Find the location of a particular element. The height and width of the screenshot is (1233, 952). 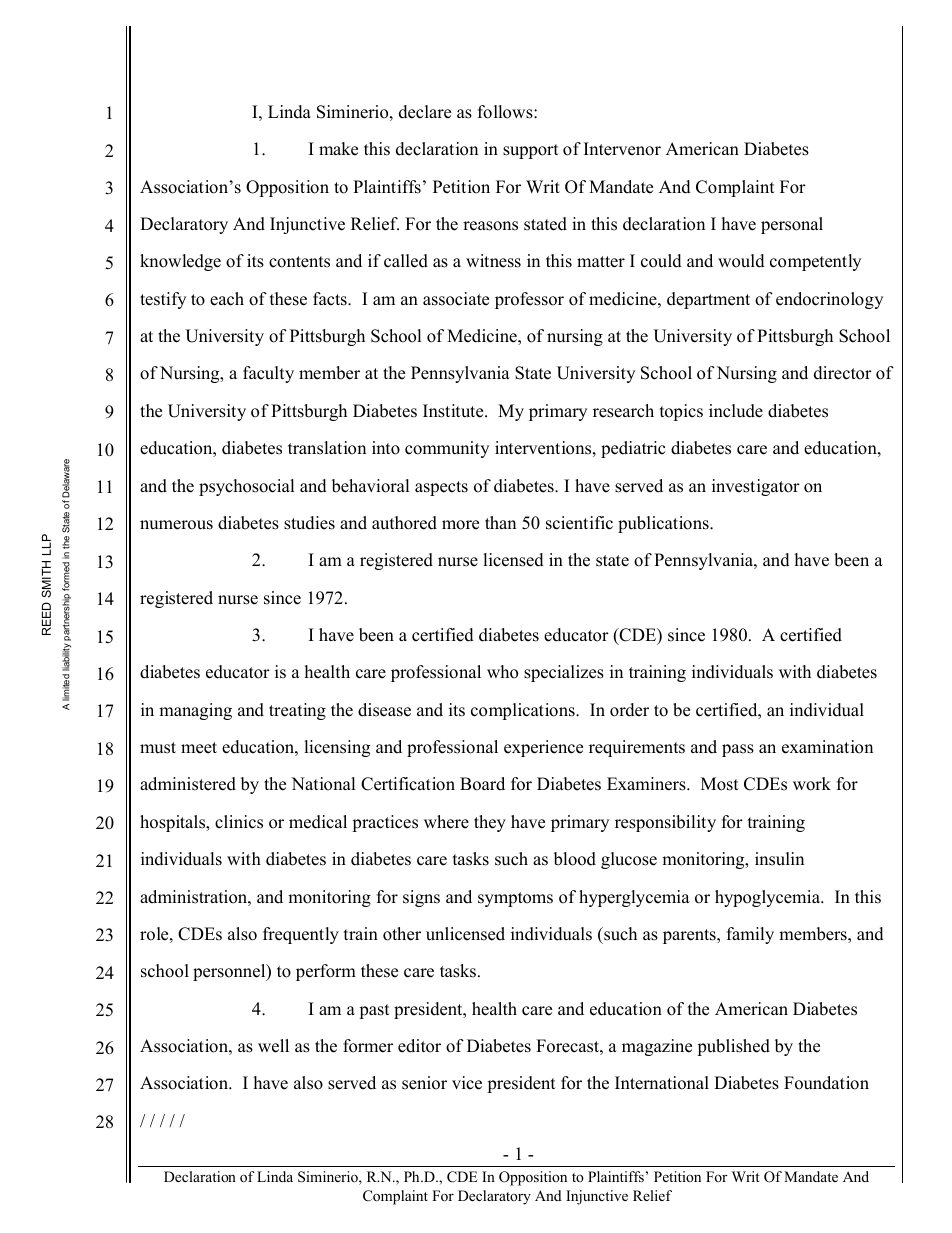

investigator is located at coordinates (756, 487).
